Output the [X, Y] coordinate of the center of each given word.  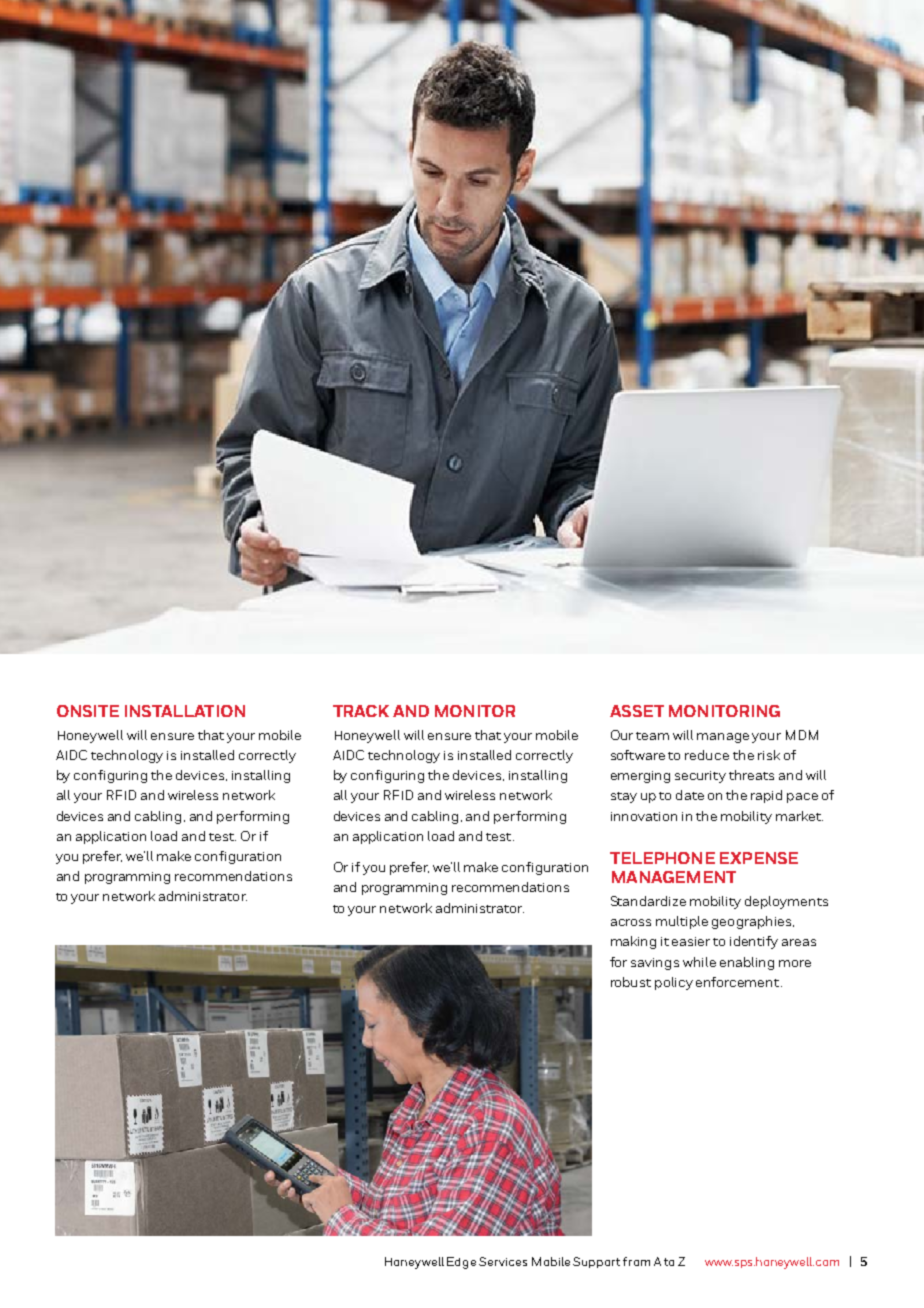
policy [674, 983]
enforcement [739, 982]
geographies [751, 922]
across [631, 922]
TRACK [361, 711]
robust [631, 982]
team [652, 736]
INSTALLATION [185, 711]
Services [503, 1261]
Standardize [648, 901]
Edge [461, 1263]
